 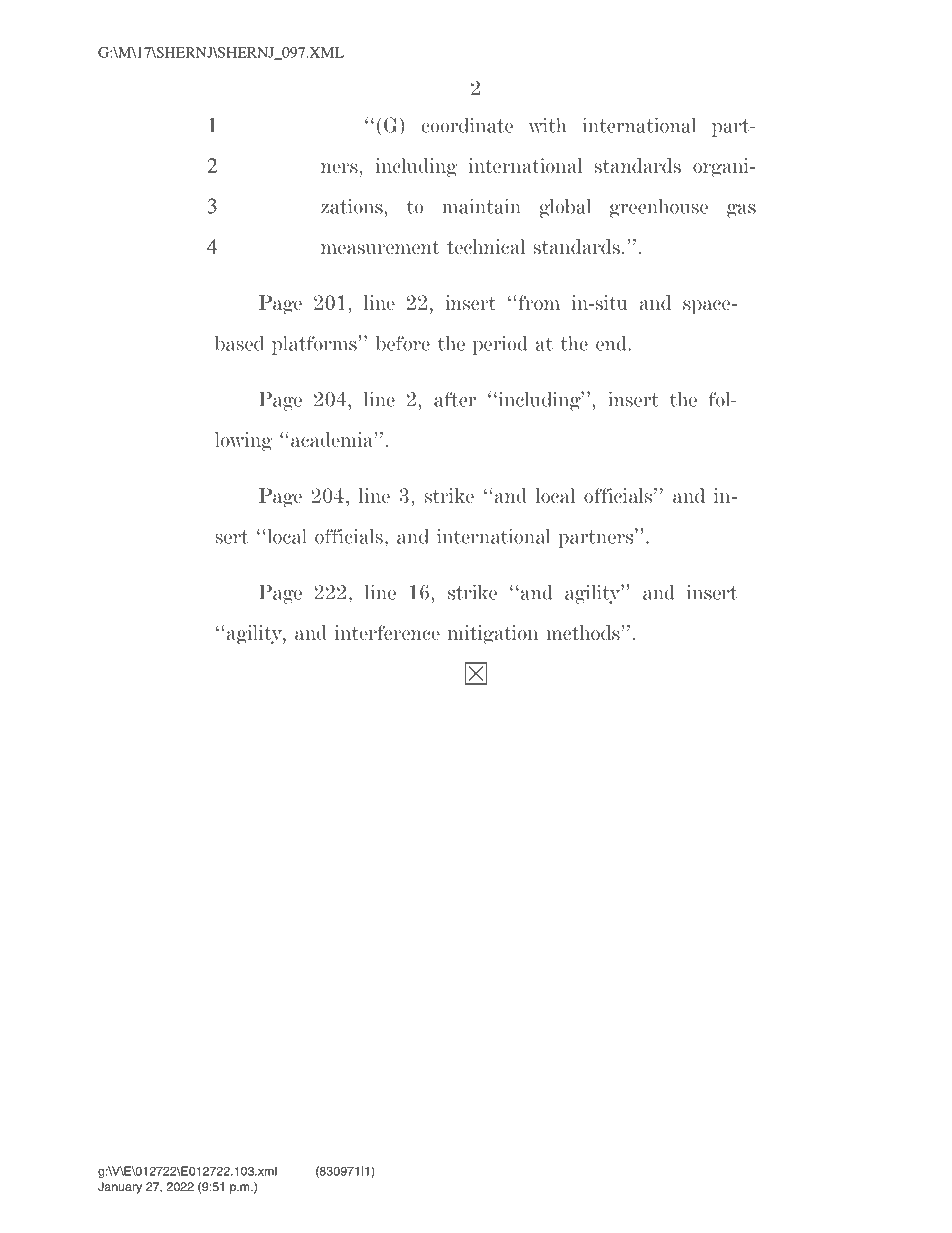 What do you see at coordinates (486, 246) in the screenshot?
I see `technical` at bounding box center [486, 246].
